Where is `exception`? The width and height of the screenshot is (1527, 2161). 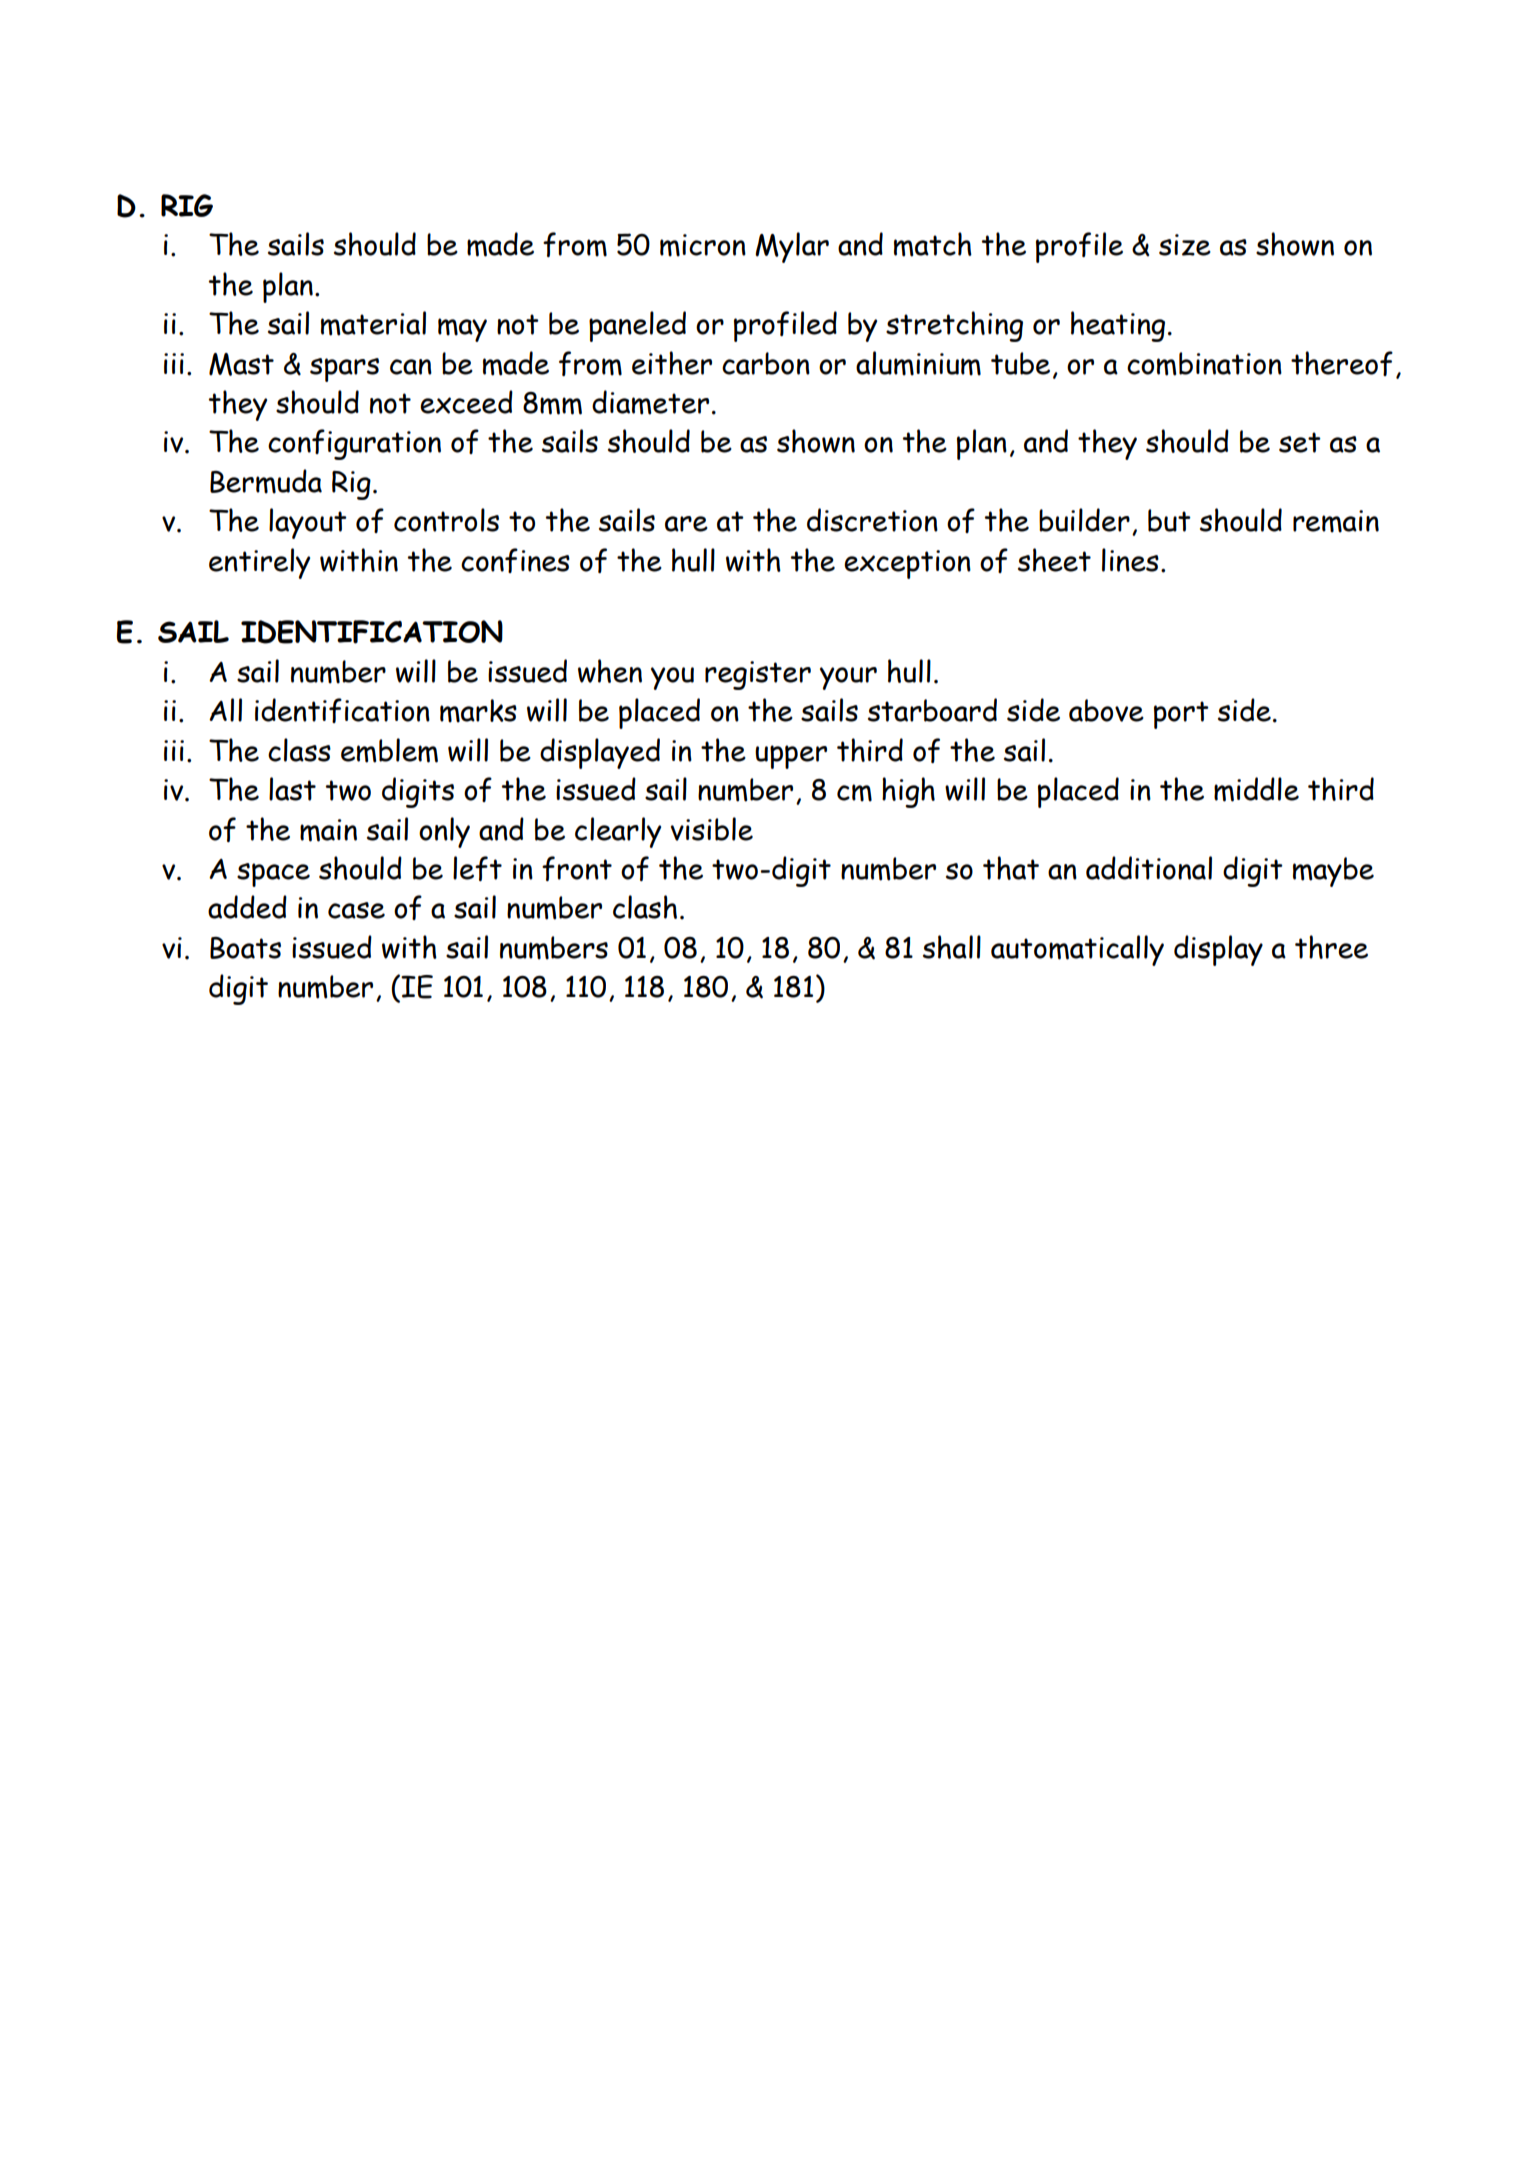
exception is located at coordinates (907, 564).
